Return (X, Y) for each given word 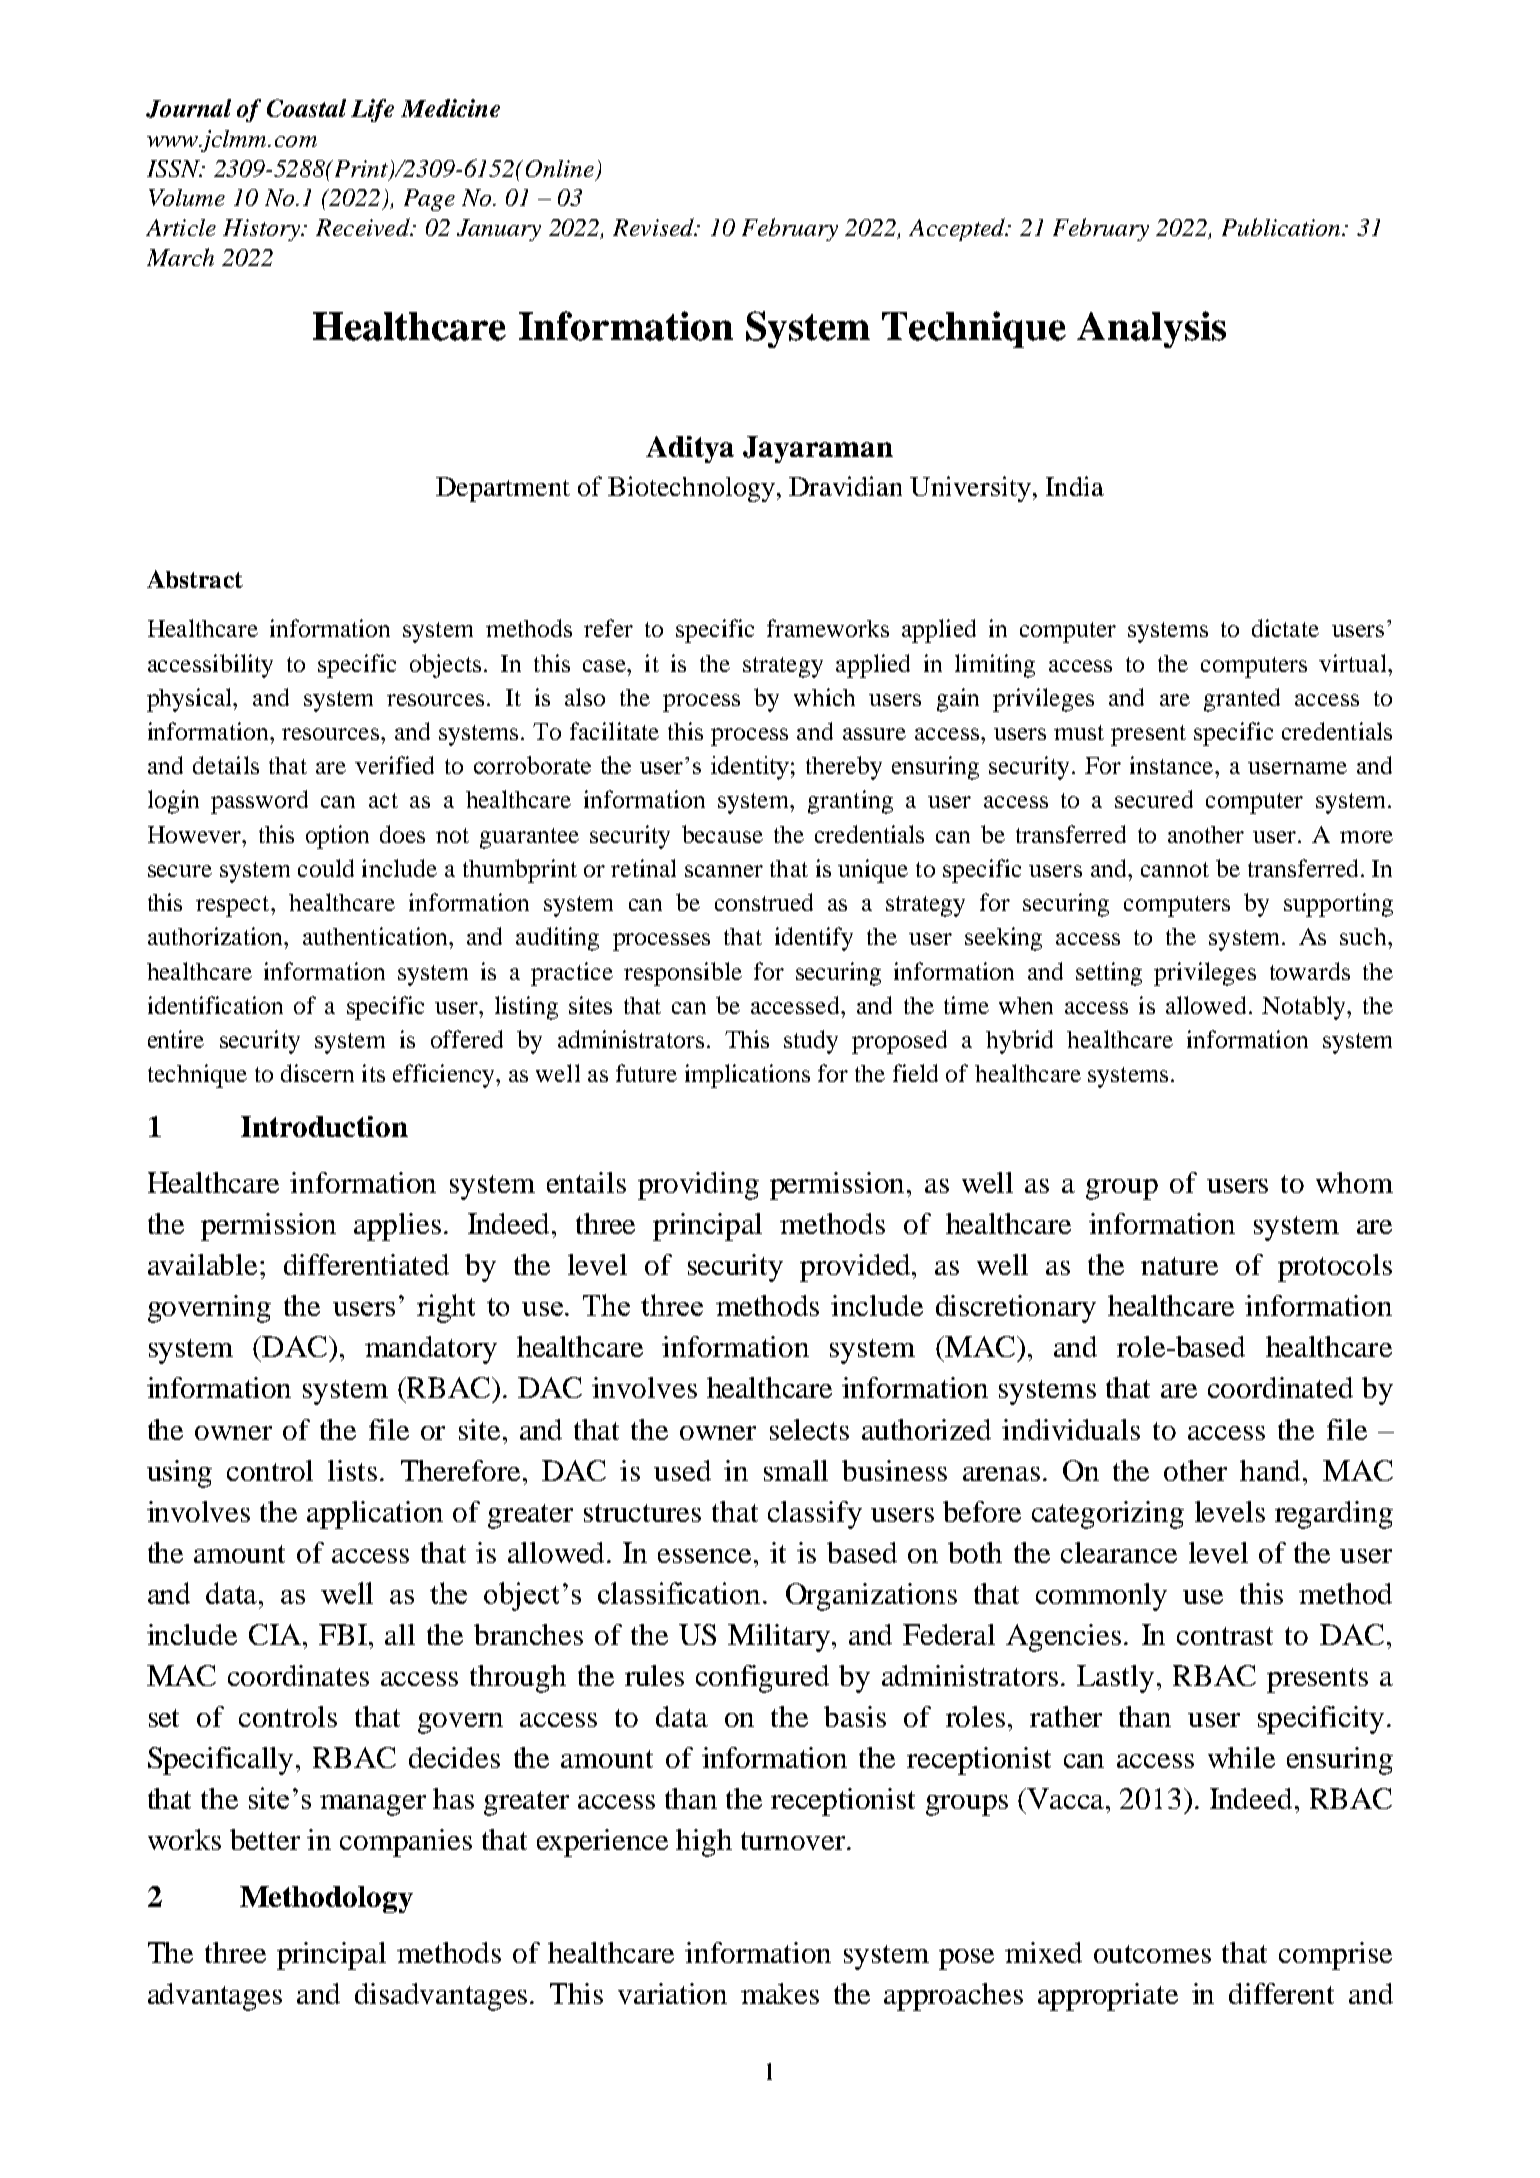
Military (780, 1638)
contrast (1225, 1636)
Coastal (306, 108)
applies (397, 1227)
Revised (654, 227)
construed (764, 902)
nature (1179, 1266)
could (326, 868)
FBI (344, 1634)
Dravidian (845, 486)
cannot (1175, 869)
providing (698, 1186)
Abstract (195, 579)
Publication (1282, 227)
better (265, 1839)
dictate (1285, 628)
